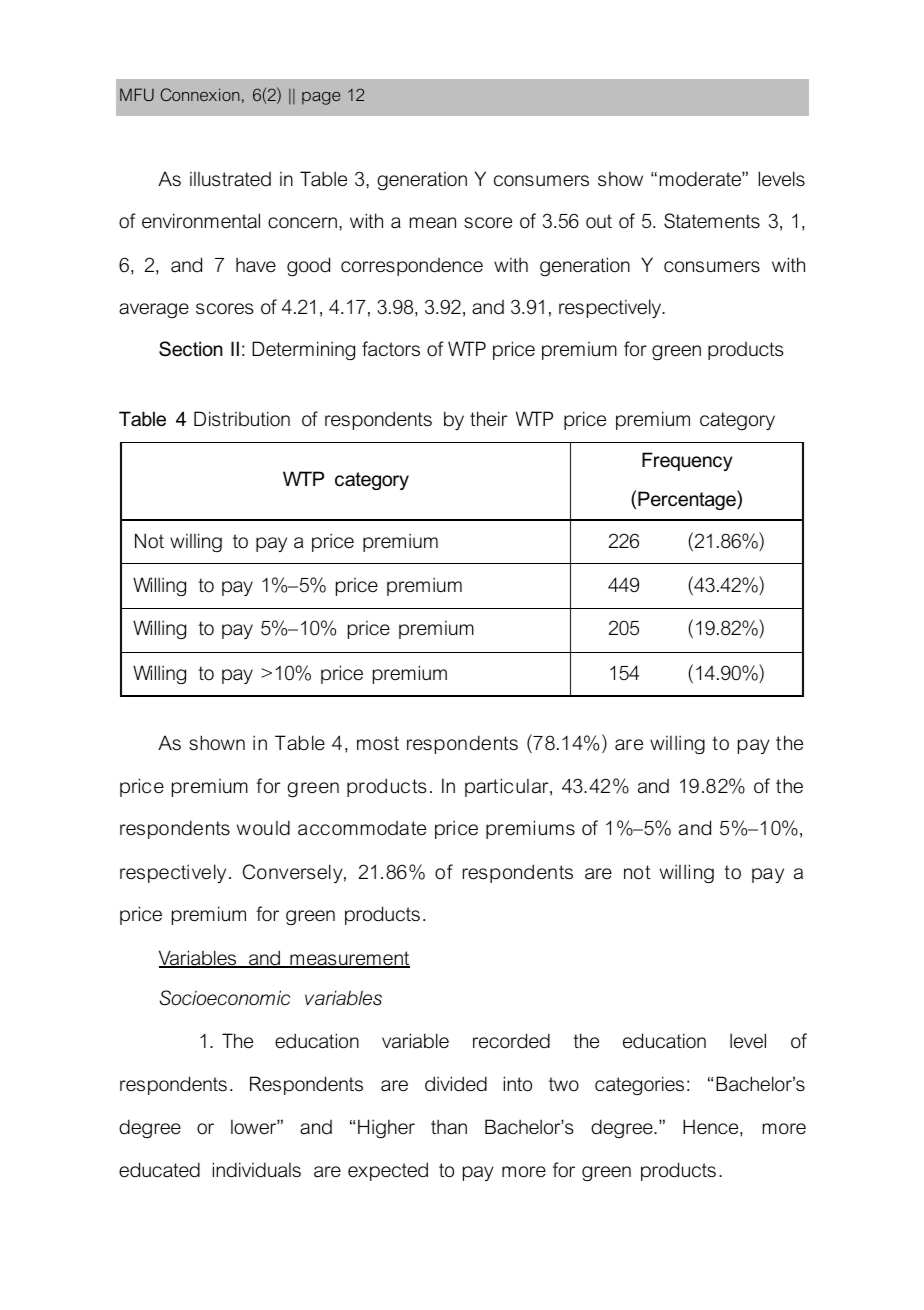  I want to click on Percentage, so click(688, 500).
